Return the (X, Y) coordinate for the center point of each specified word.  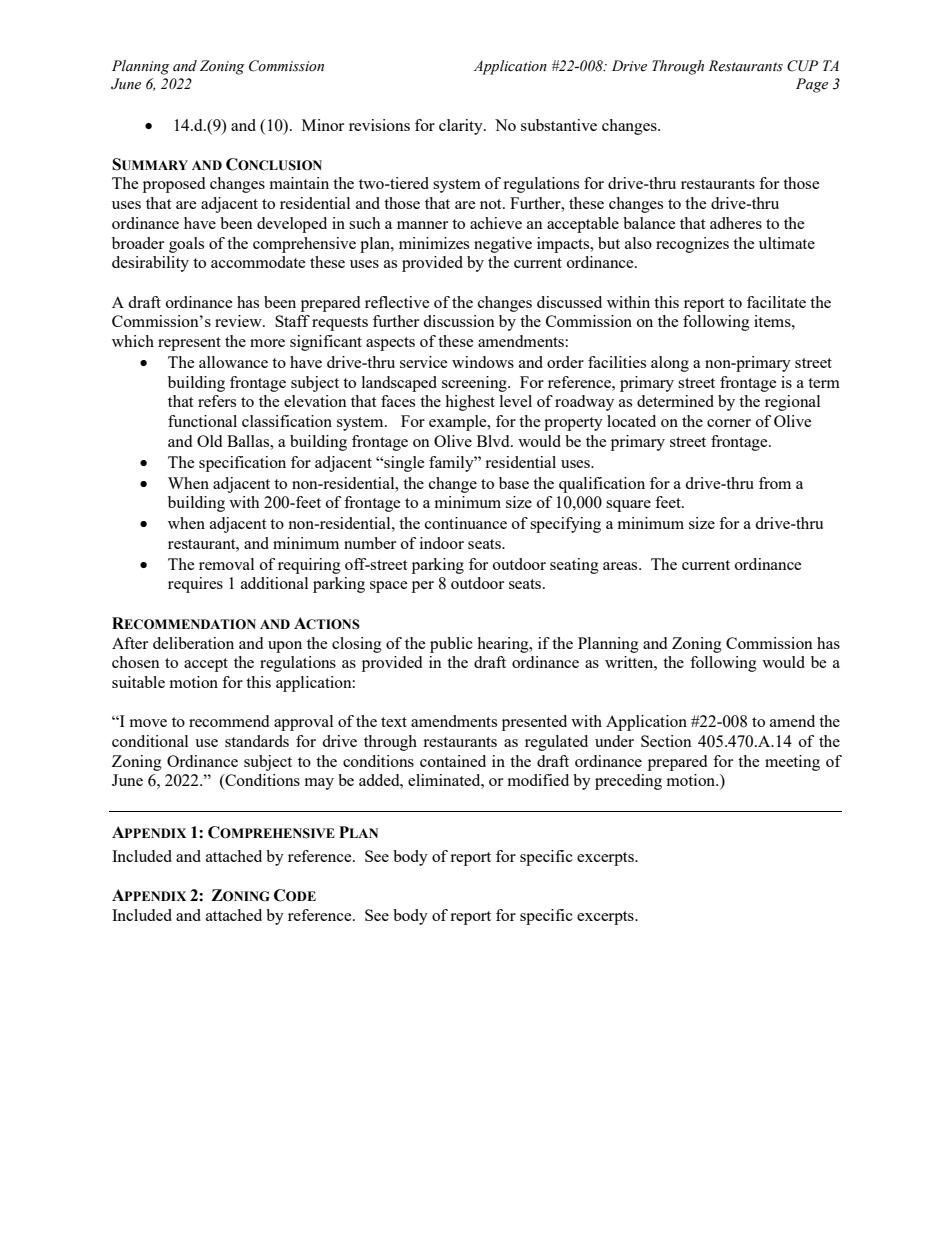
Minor (323, 125)
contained (453, 761)
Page (812, 85)
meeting (792, 763)
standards (257, 741)
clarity (462, 127)
